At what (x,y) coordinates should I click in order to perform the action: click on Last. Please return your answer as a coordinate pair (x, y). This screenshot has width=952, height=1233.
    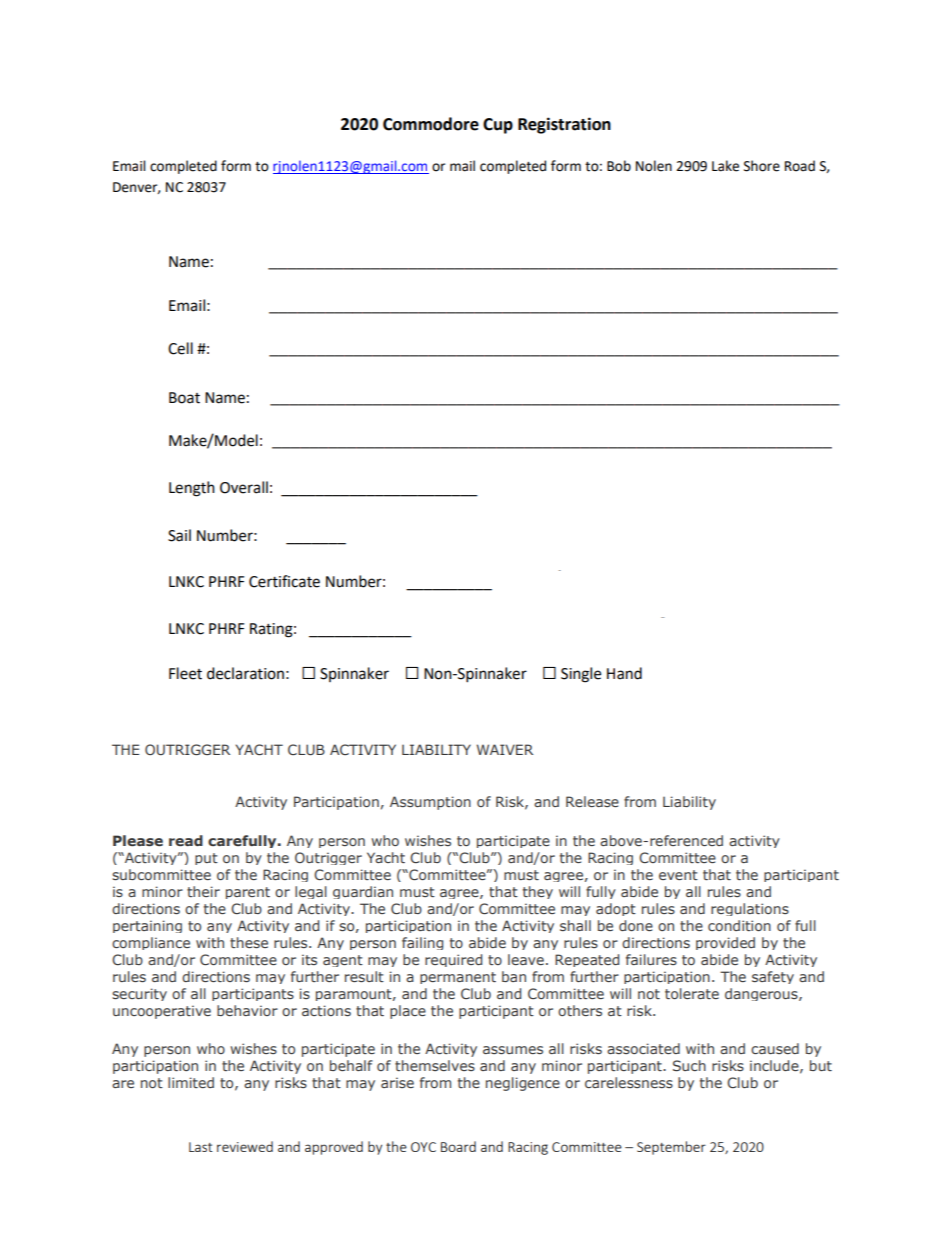
    Looking at the image, I should click on (201, 1147).
